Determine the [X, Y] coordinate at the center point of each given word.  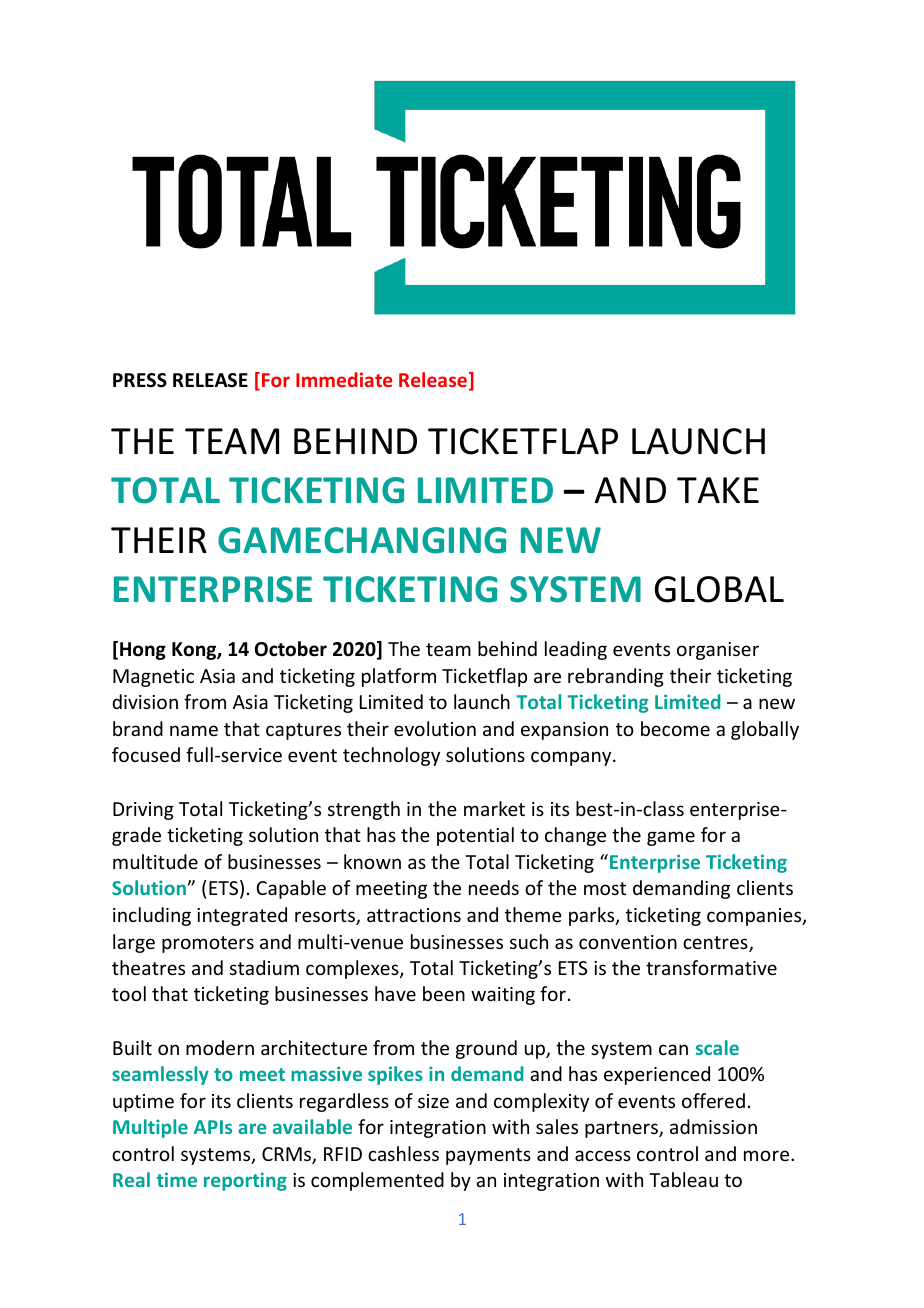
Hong [143, 651]
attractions [414, 915]
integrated [242, 916]
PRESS [140, 380]
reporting [245, 1181]
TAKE [718, 490]
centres [716, 944]
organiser [718, 651]
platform [399, 677]
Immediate [344, 379]
